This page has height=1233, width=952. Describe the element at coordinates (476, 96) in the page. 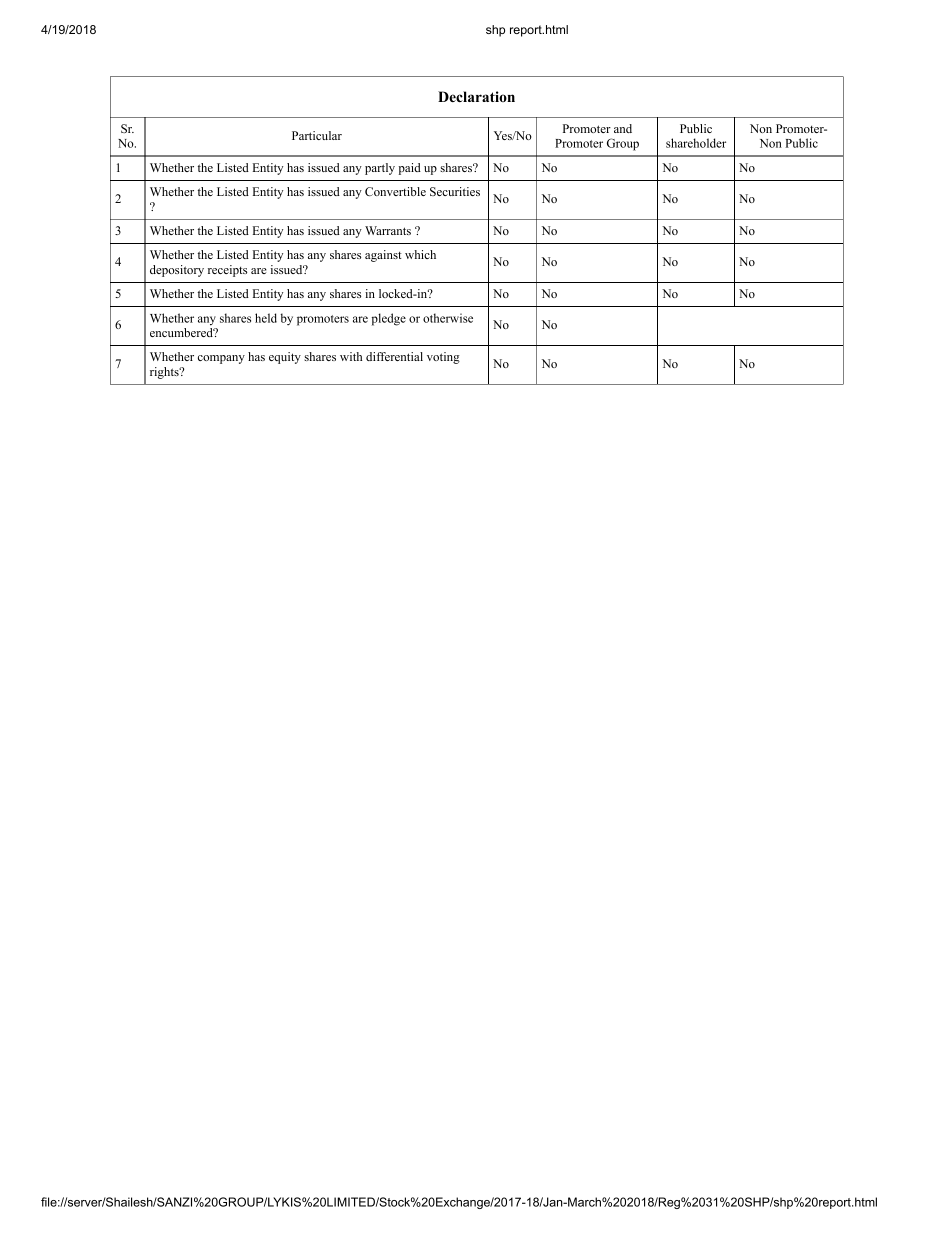

I see `Declaration` at that location.
